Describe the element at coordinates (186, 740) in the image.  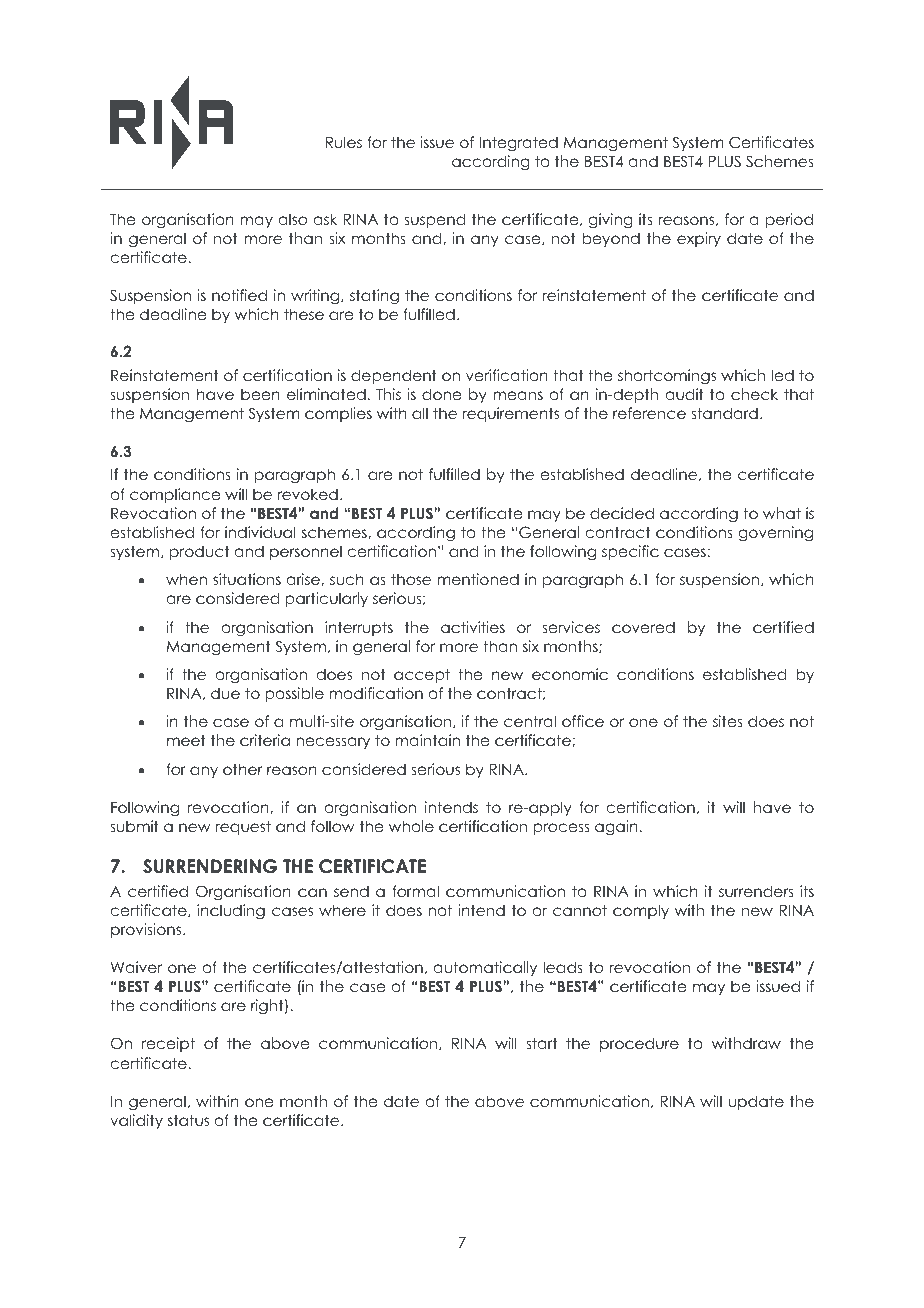
I see `meet` at that location.
